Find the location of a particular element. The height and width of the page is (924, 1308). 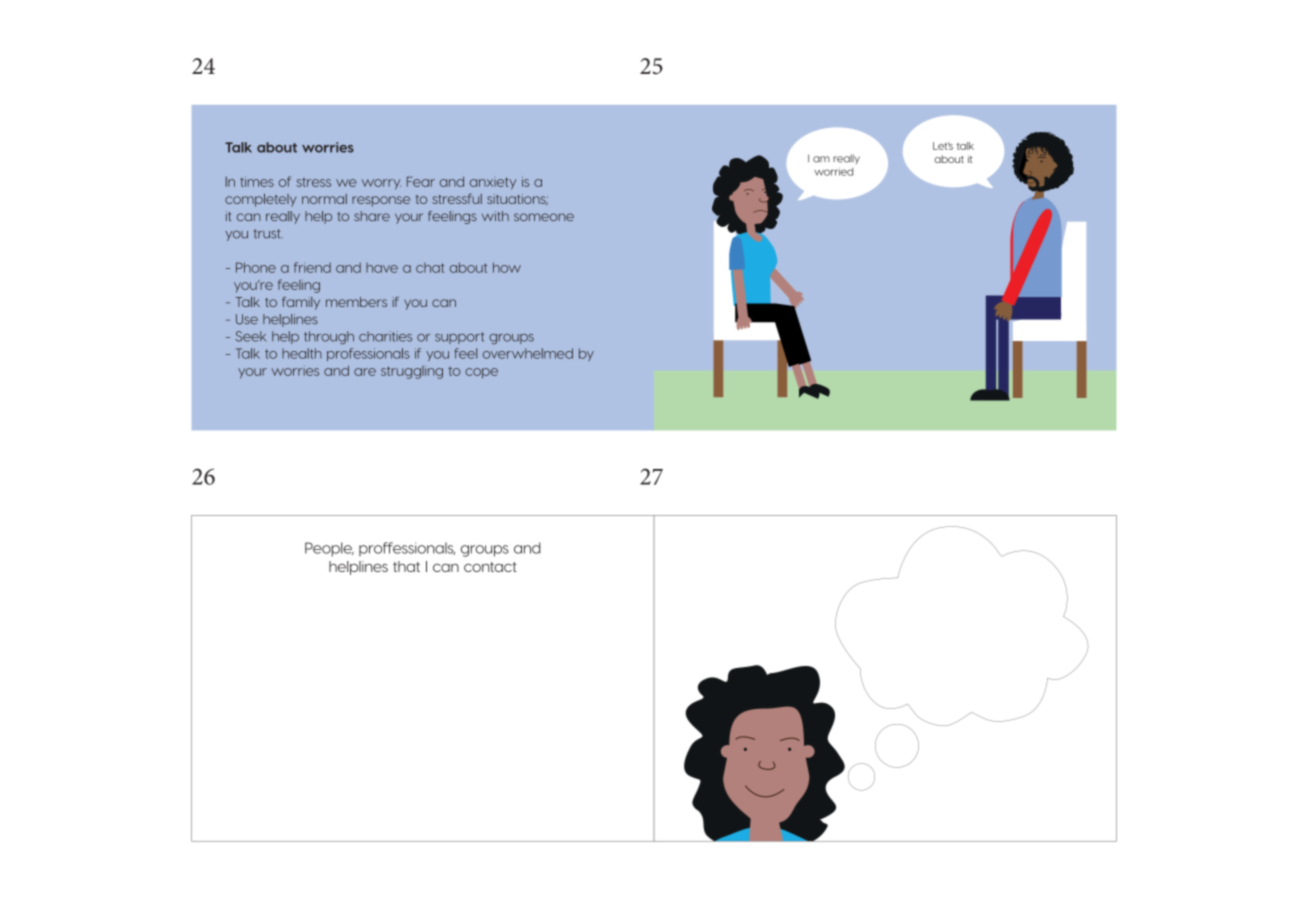

People is located at coordinates (329, 549).
